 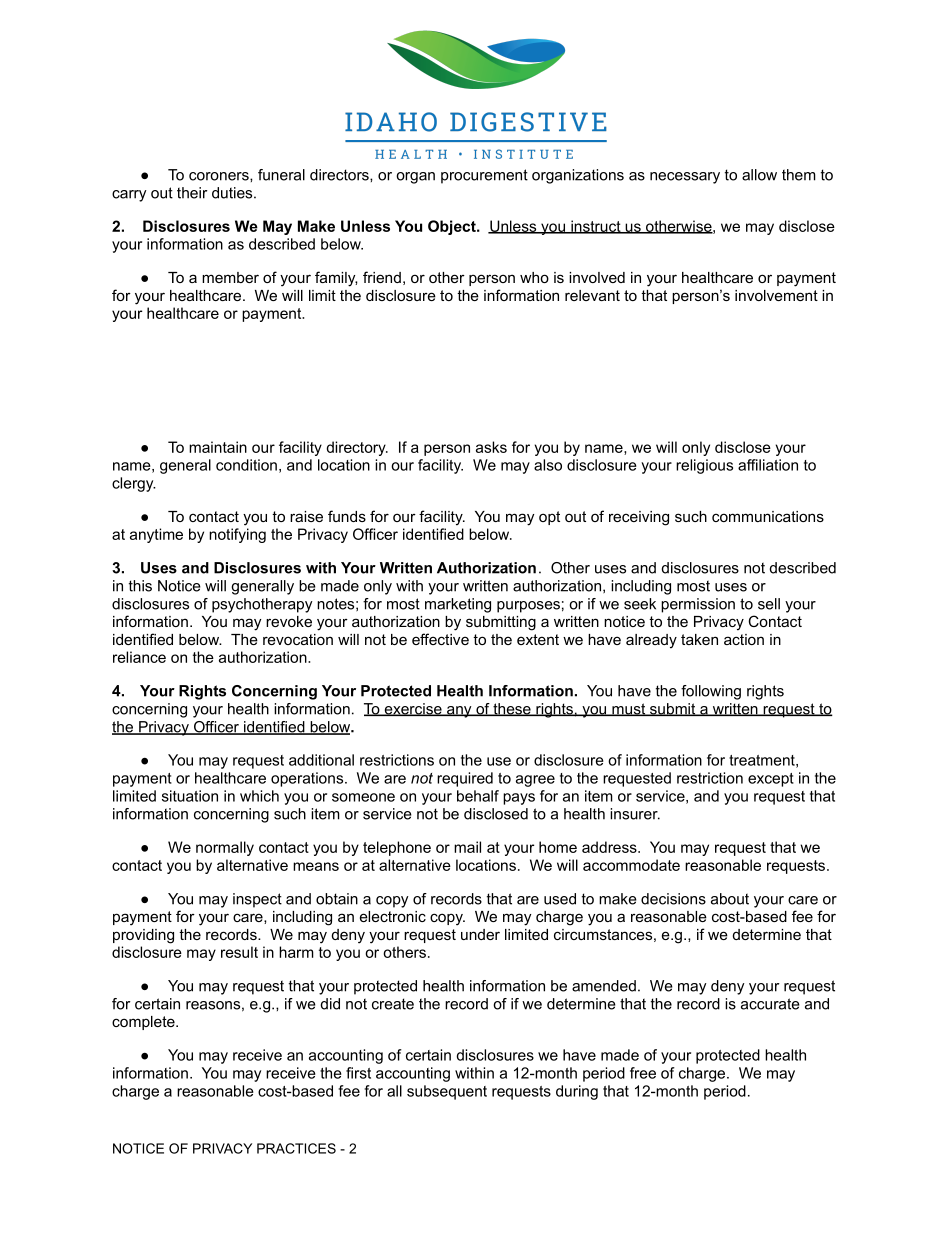 I want to click on PRACTICES, so click(x=296, y=1148).
